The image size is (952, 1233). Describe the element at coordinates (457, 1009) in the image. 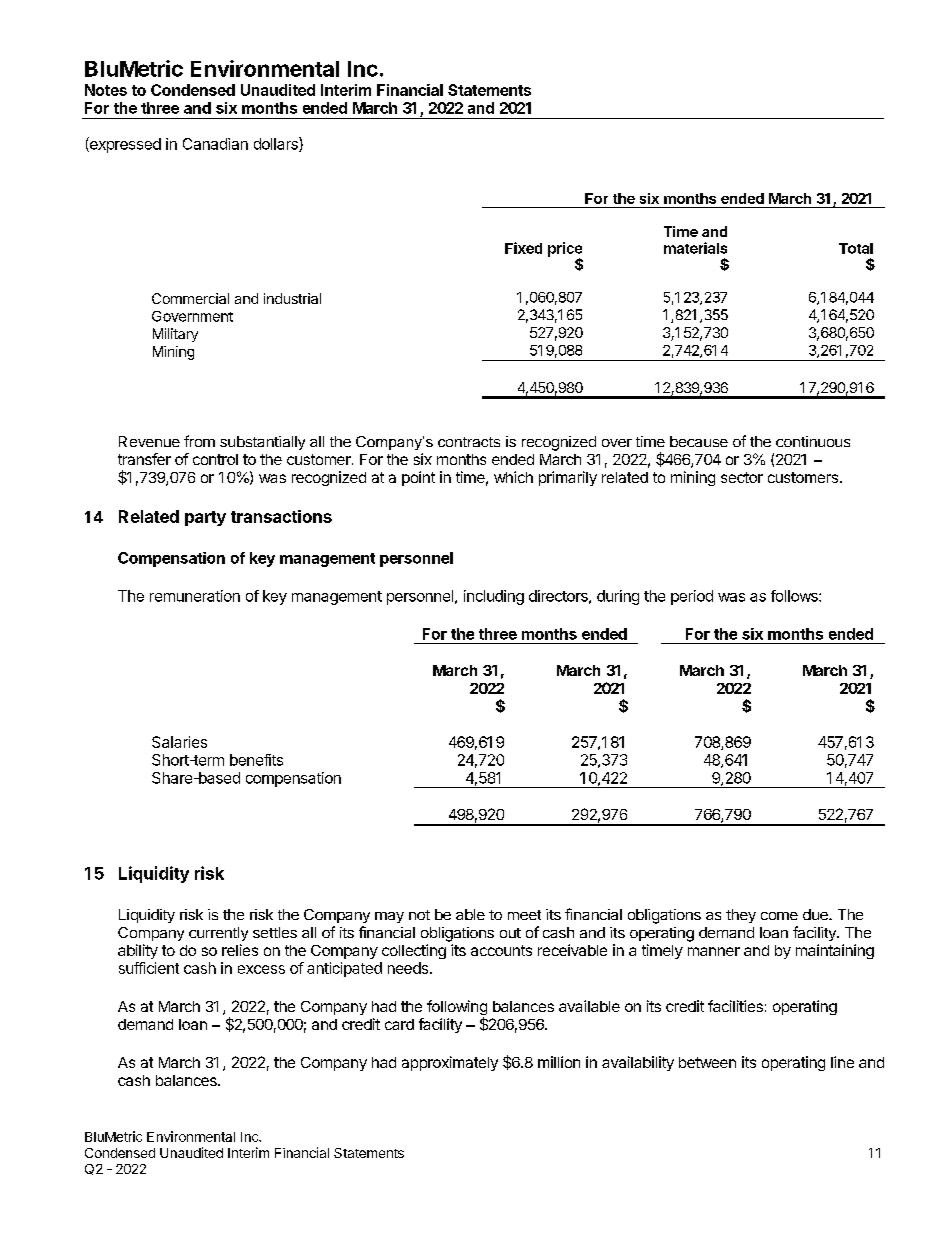

I see `following` at that location.
